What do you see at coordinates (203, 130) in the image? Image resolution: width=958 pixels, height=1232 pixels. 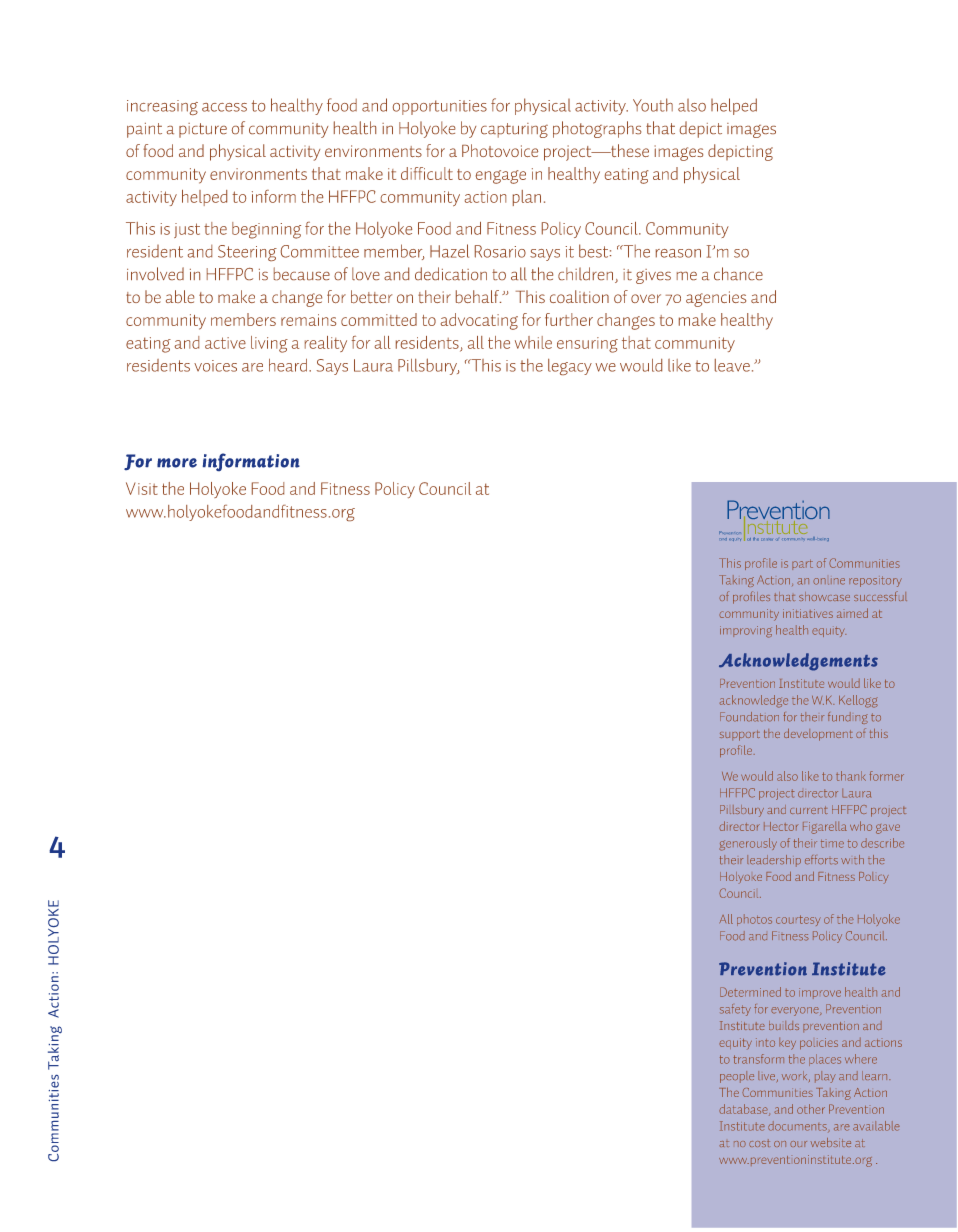 I see `picture` at bounding box center [203, 130].
